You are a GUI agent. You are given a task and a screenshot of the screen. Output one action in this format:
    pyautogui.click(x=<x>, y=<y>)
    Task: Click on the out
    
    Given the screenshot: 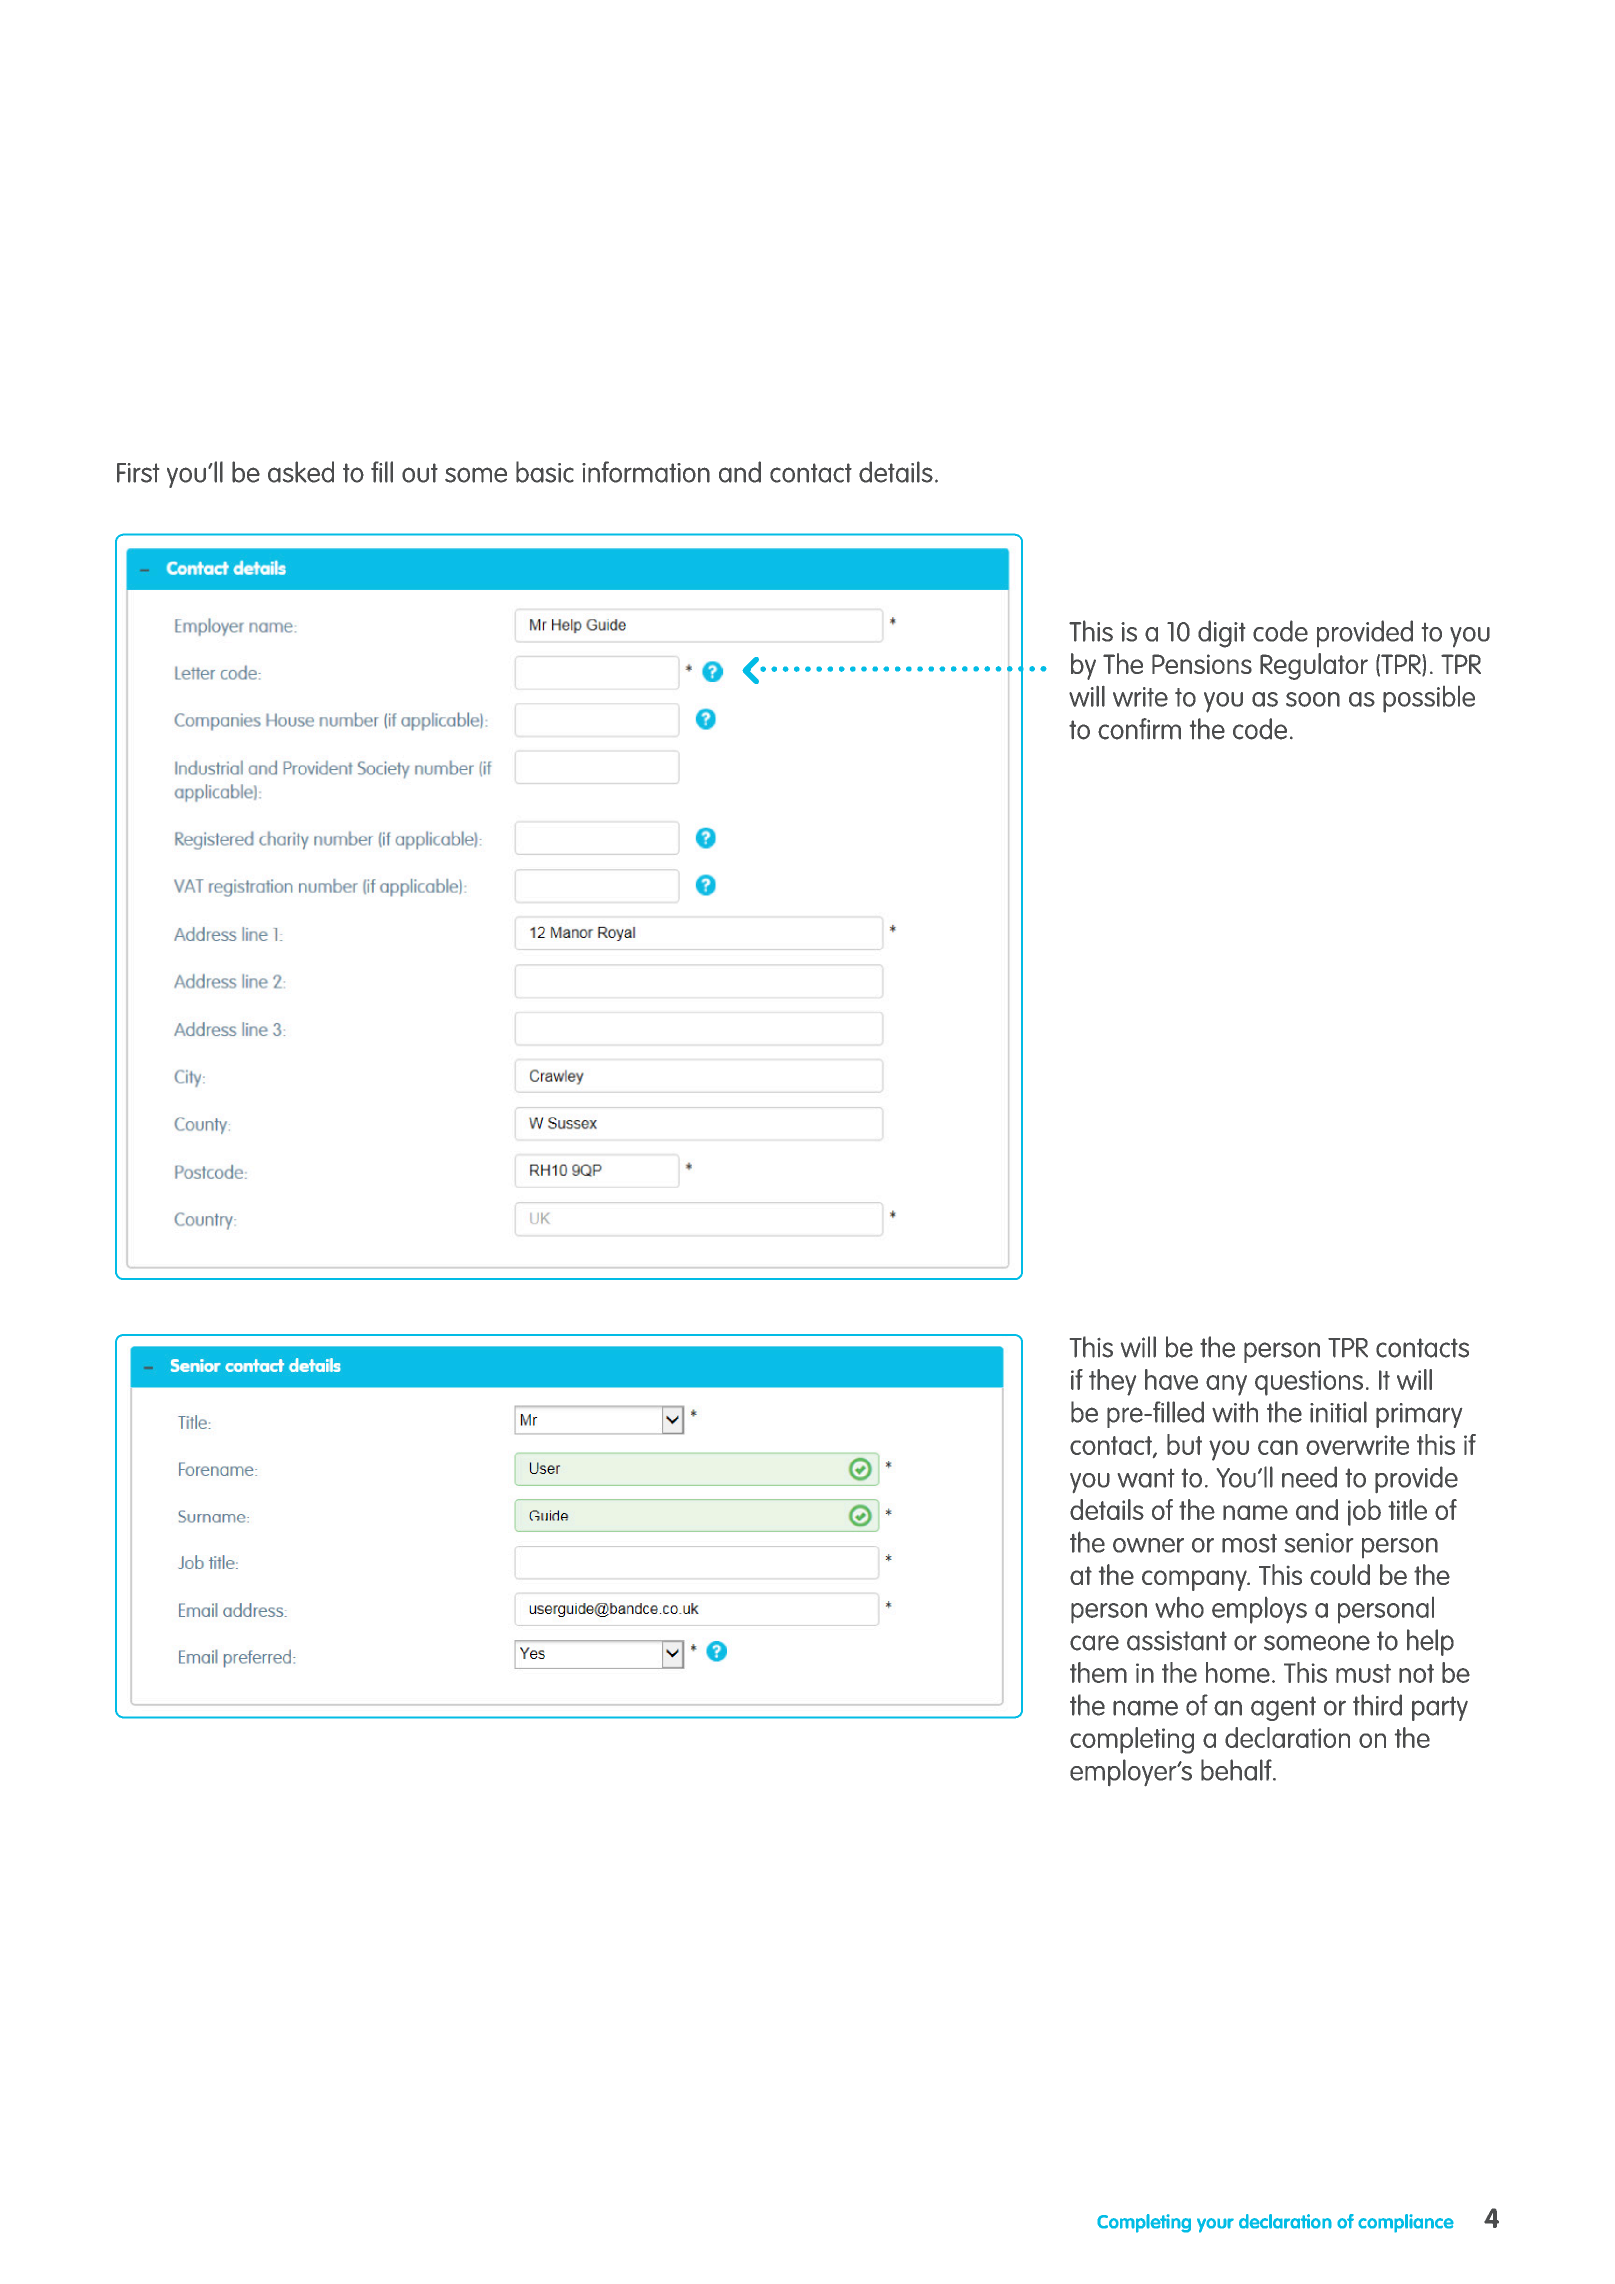 What is the action you would take?
    pyautogui.click(x=420, y=473)
